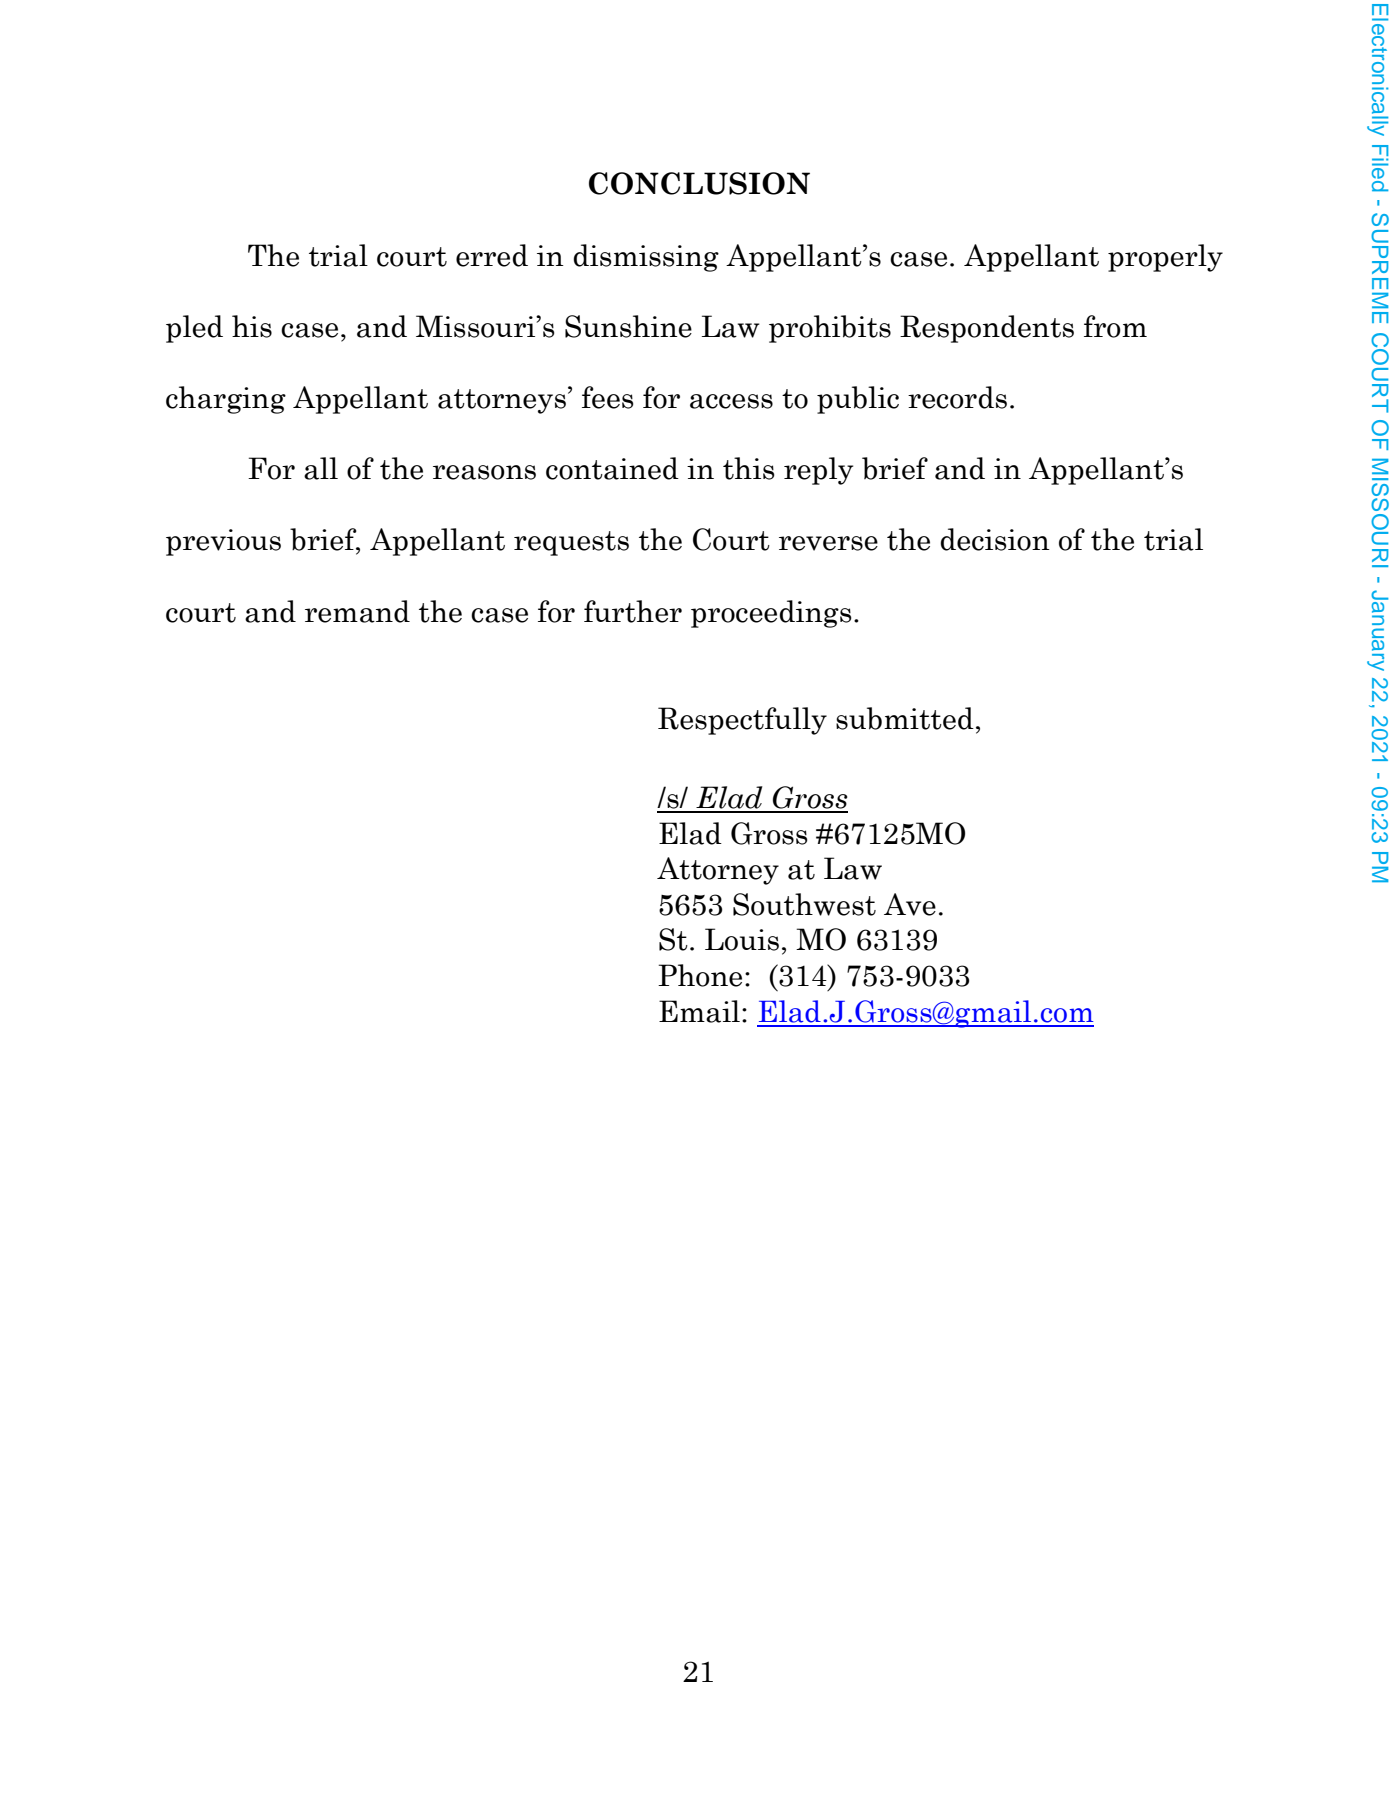  I want to click on properly, so click(1165, 258).
